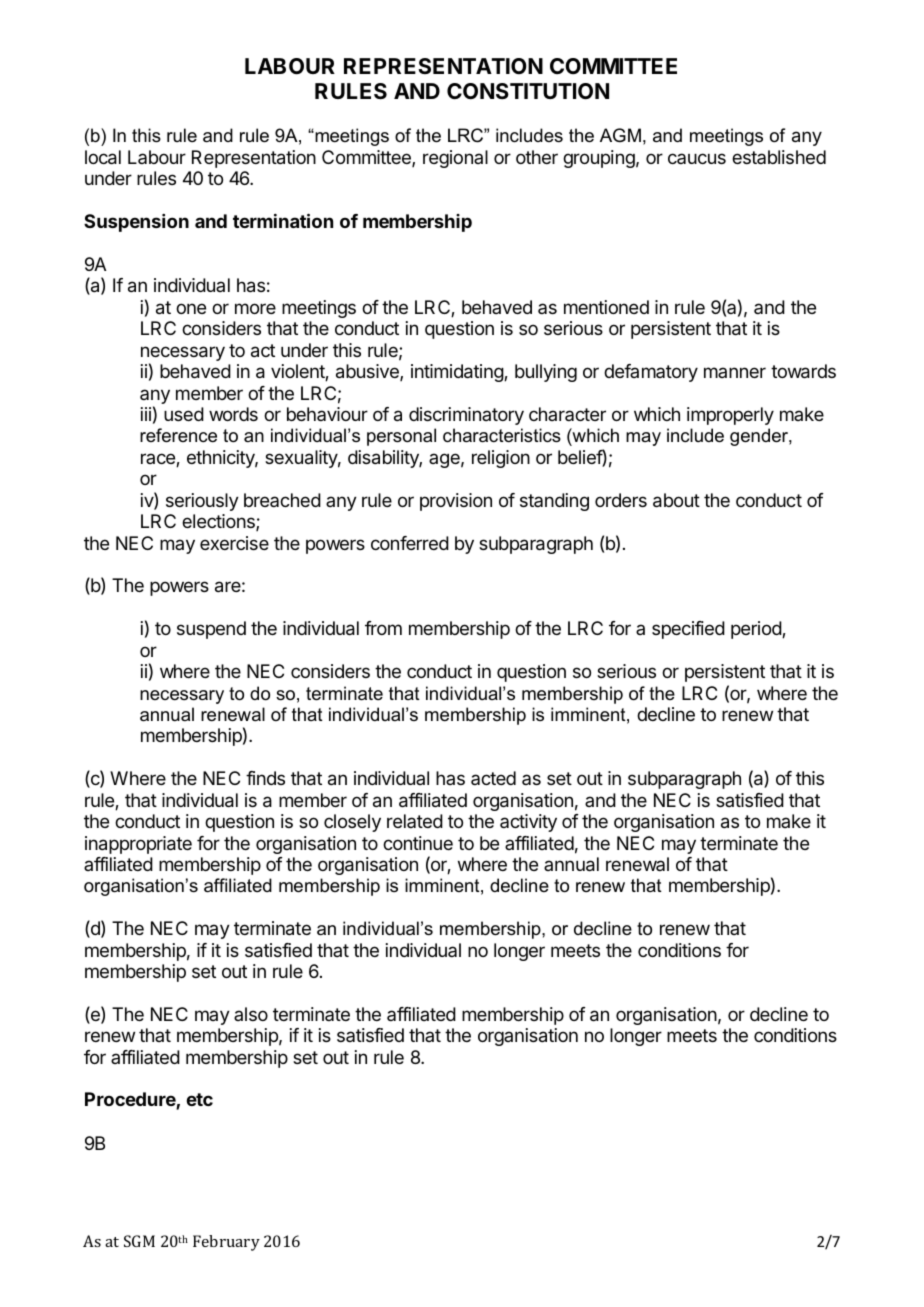  Describe the element at coordinates (688, 630) in the screenshot. I see `specified` at that location.
